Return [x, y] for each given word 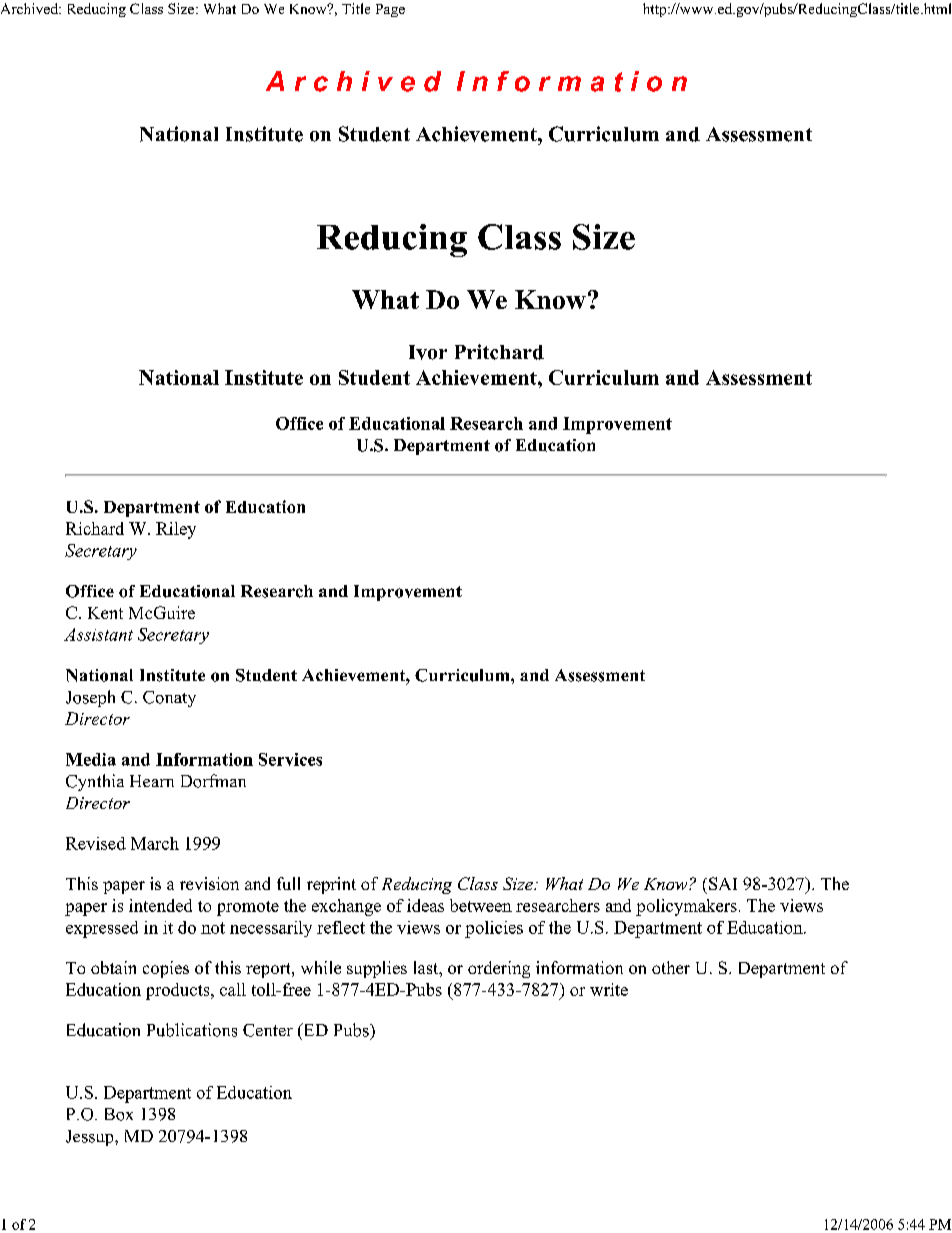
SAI [723, 883]
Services [290, 759]
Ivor [428, 352]
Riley [176, 530]
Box [119, 1114]
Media [91, 759]
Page [390, 10]
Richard [95, 528]
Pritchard [499, 352]
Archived [30, 8]
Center [268, 1030]
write [609, 989]
